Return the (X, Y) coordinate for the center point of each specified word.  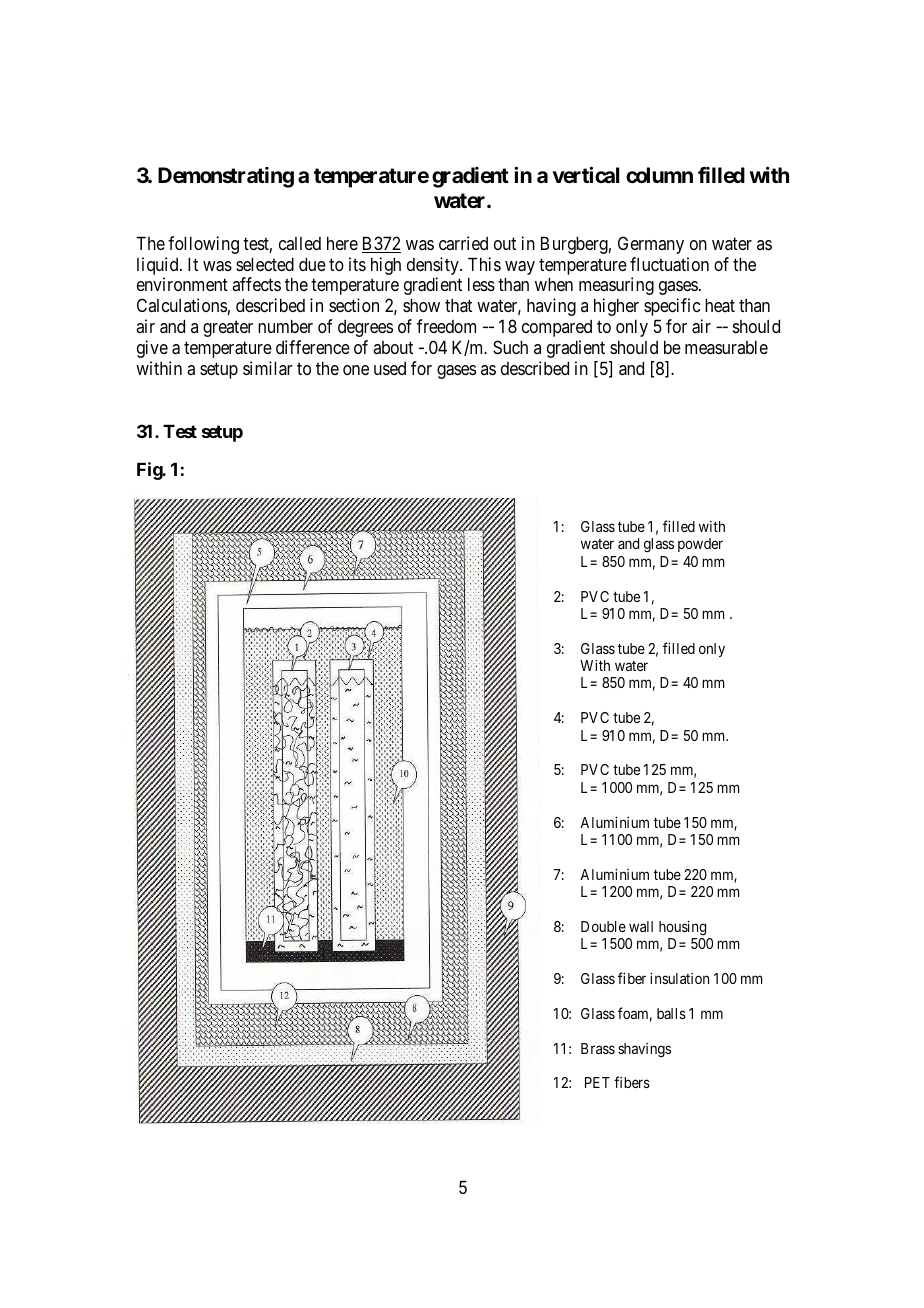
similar (268, 368)
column (659, 175)
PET (597, 1082)
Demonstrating (226, 177)
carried (463, 243)
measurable (726, 347)
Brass (598, 1048)
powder (700, 545)
